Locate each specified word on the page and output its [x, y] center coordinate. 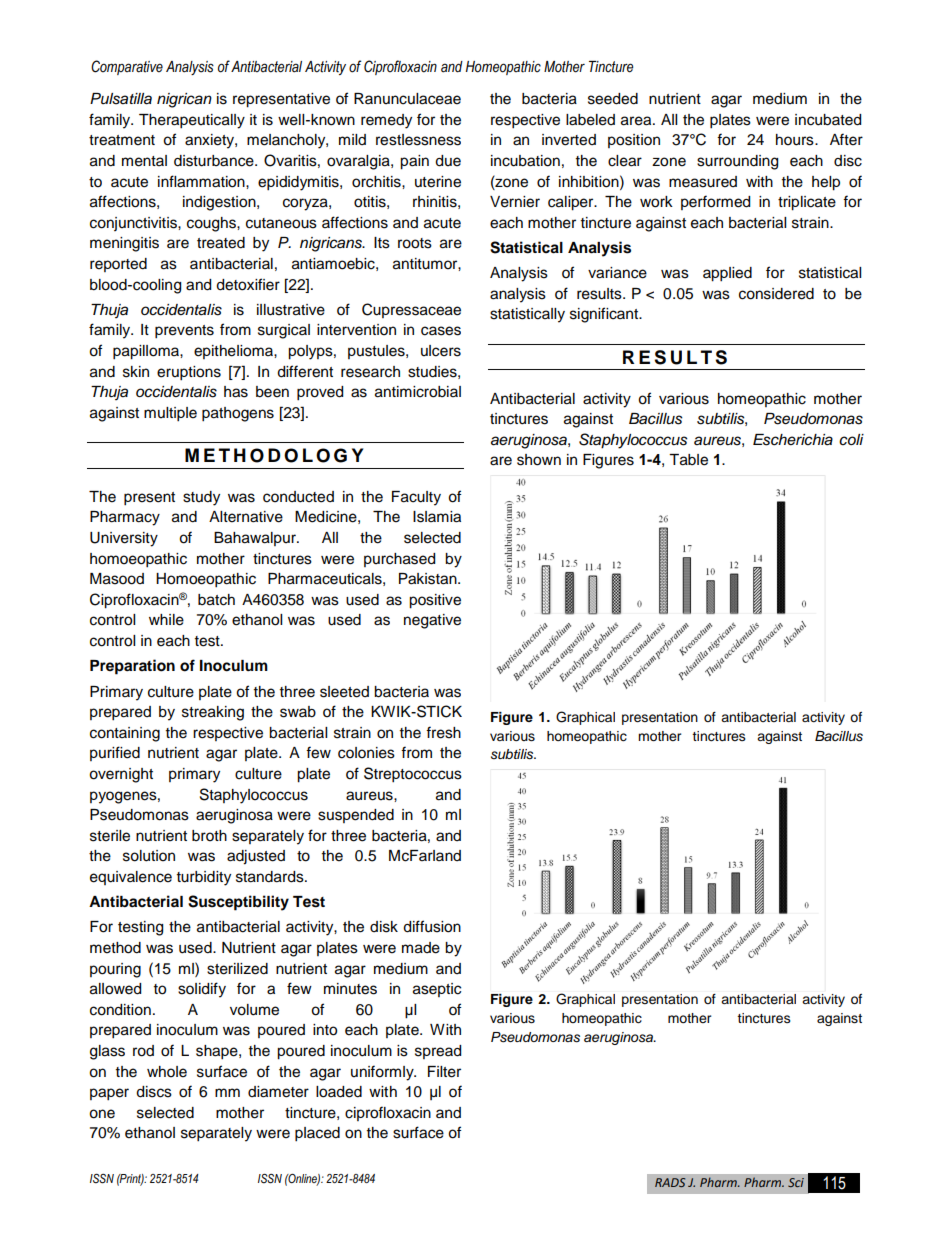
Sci [796, 1182]
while [166, 620]
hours [796, 140]
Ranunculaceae [407, 99]
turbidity [204, 878]
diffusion [432, 926]
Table [688, 460]
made [421, 948]
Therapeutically [192, 121]
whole [167, 1072]
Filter [444, 1072]
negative [432, 621]
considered [776, 294]
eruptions [189, 373]
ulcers [441, 351]
